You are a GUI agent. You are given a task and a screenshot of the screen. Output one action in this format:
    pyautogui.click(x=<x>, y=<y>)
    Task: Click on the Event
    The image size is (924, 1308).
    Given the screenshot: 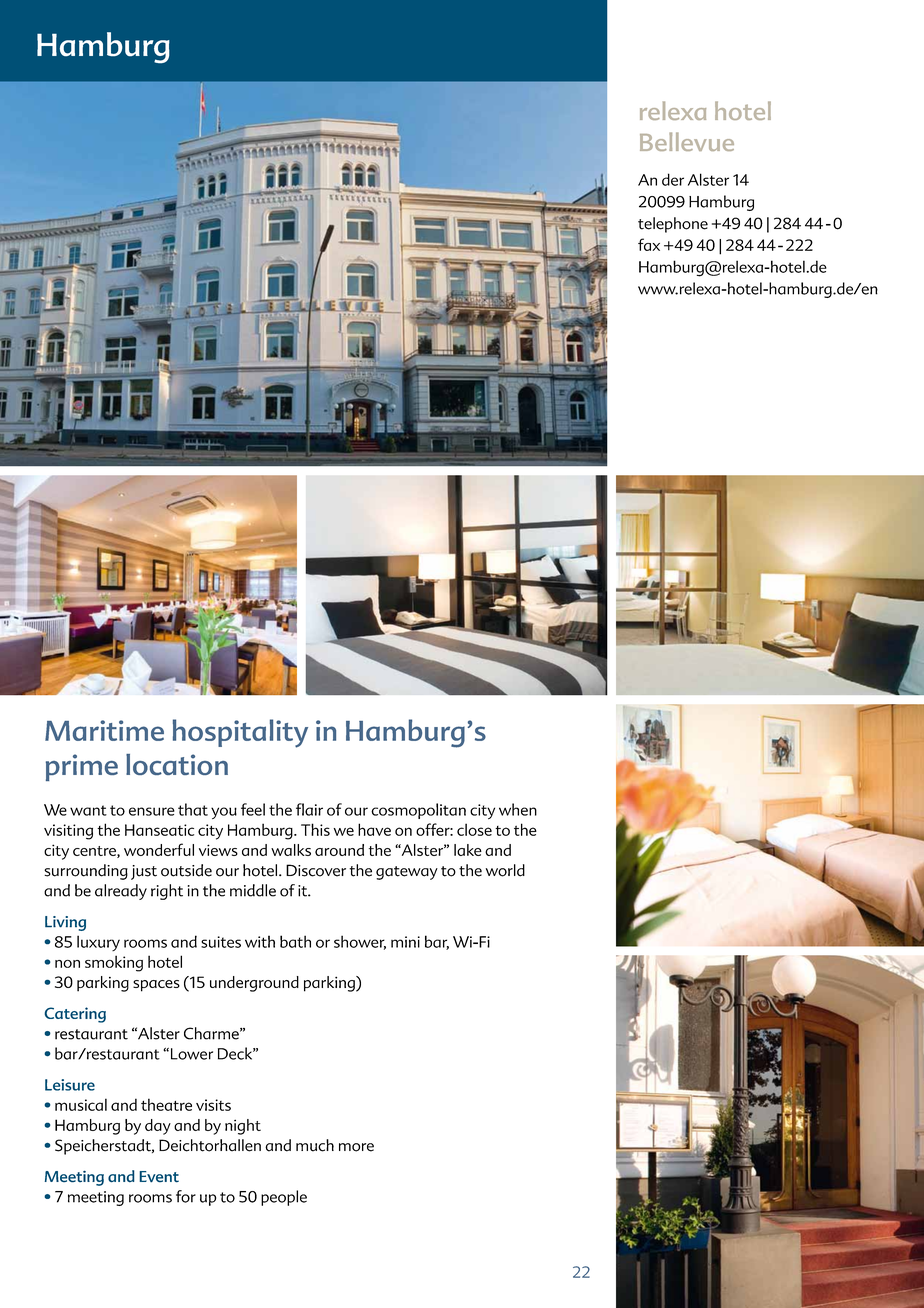 What is the action you would take?
    pyautogui.click(x=159, y=1177)
